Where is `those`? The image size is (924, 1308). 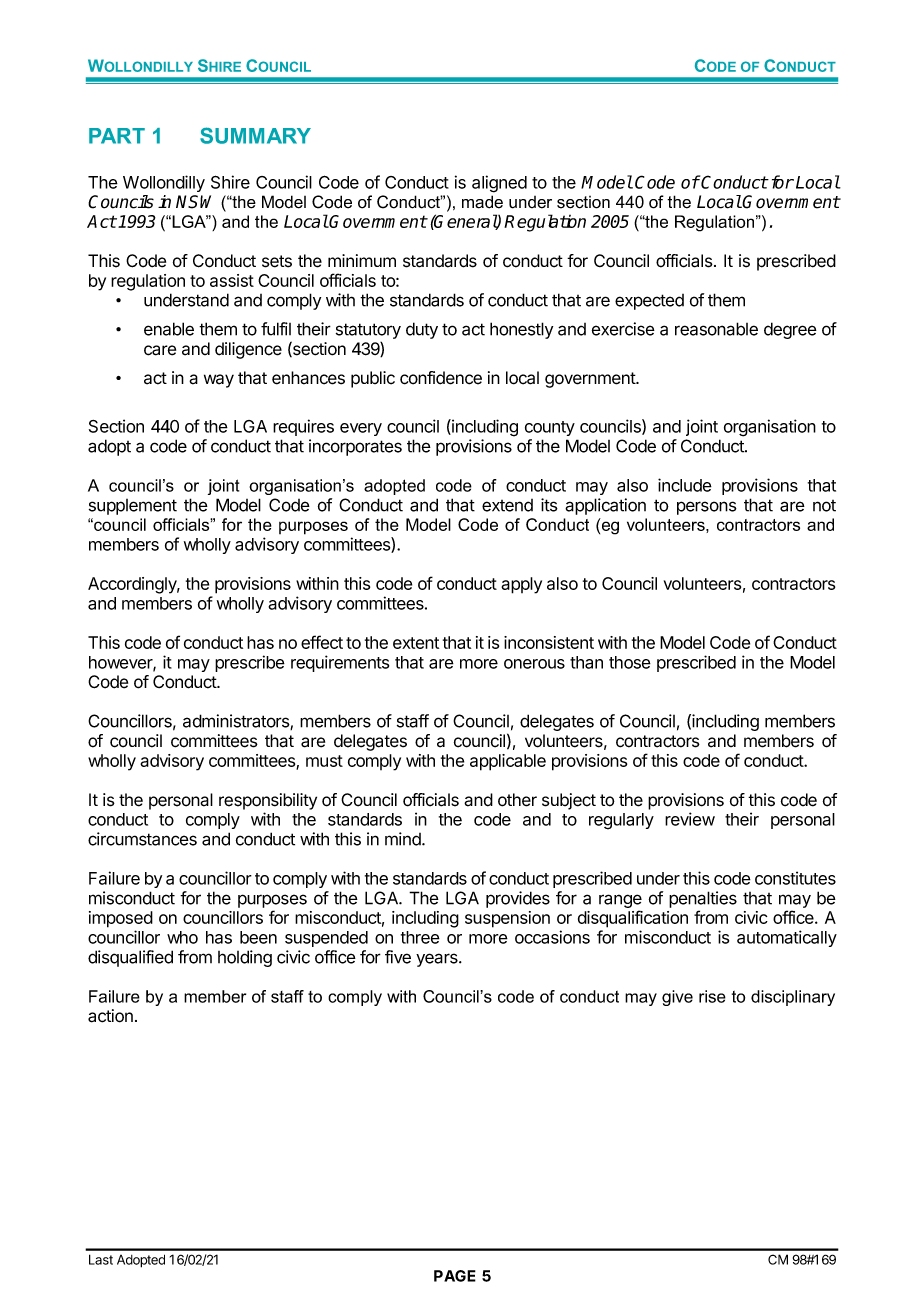
those is located at coordinates (630, 662).
